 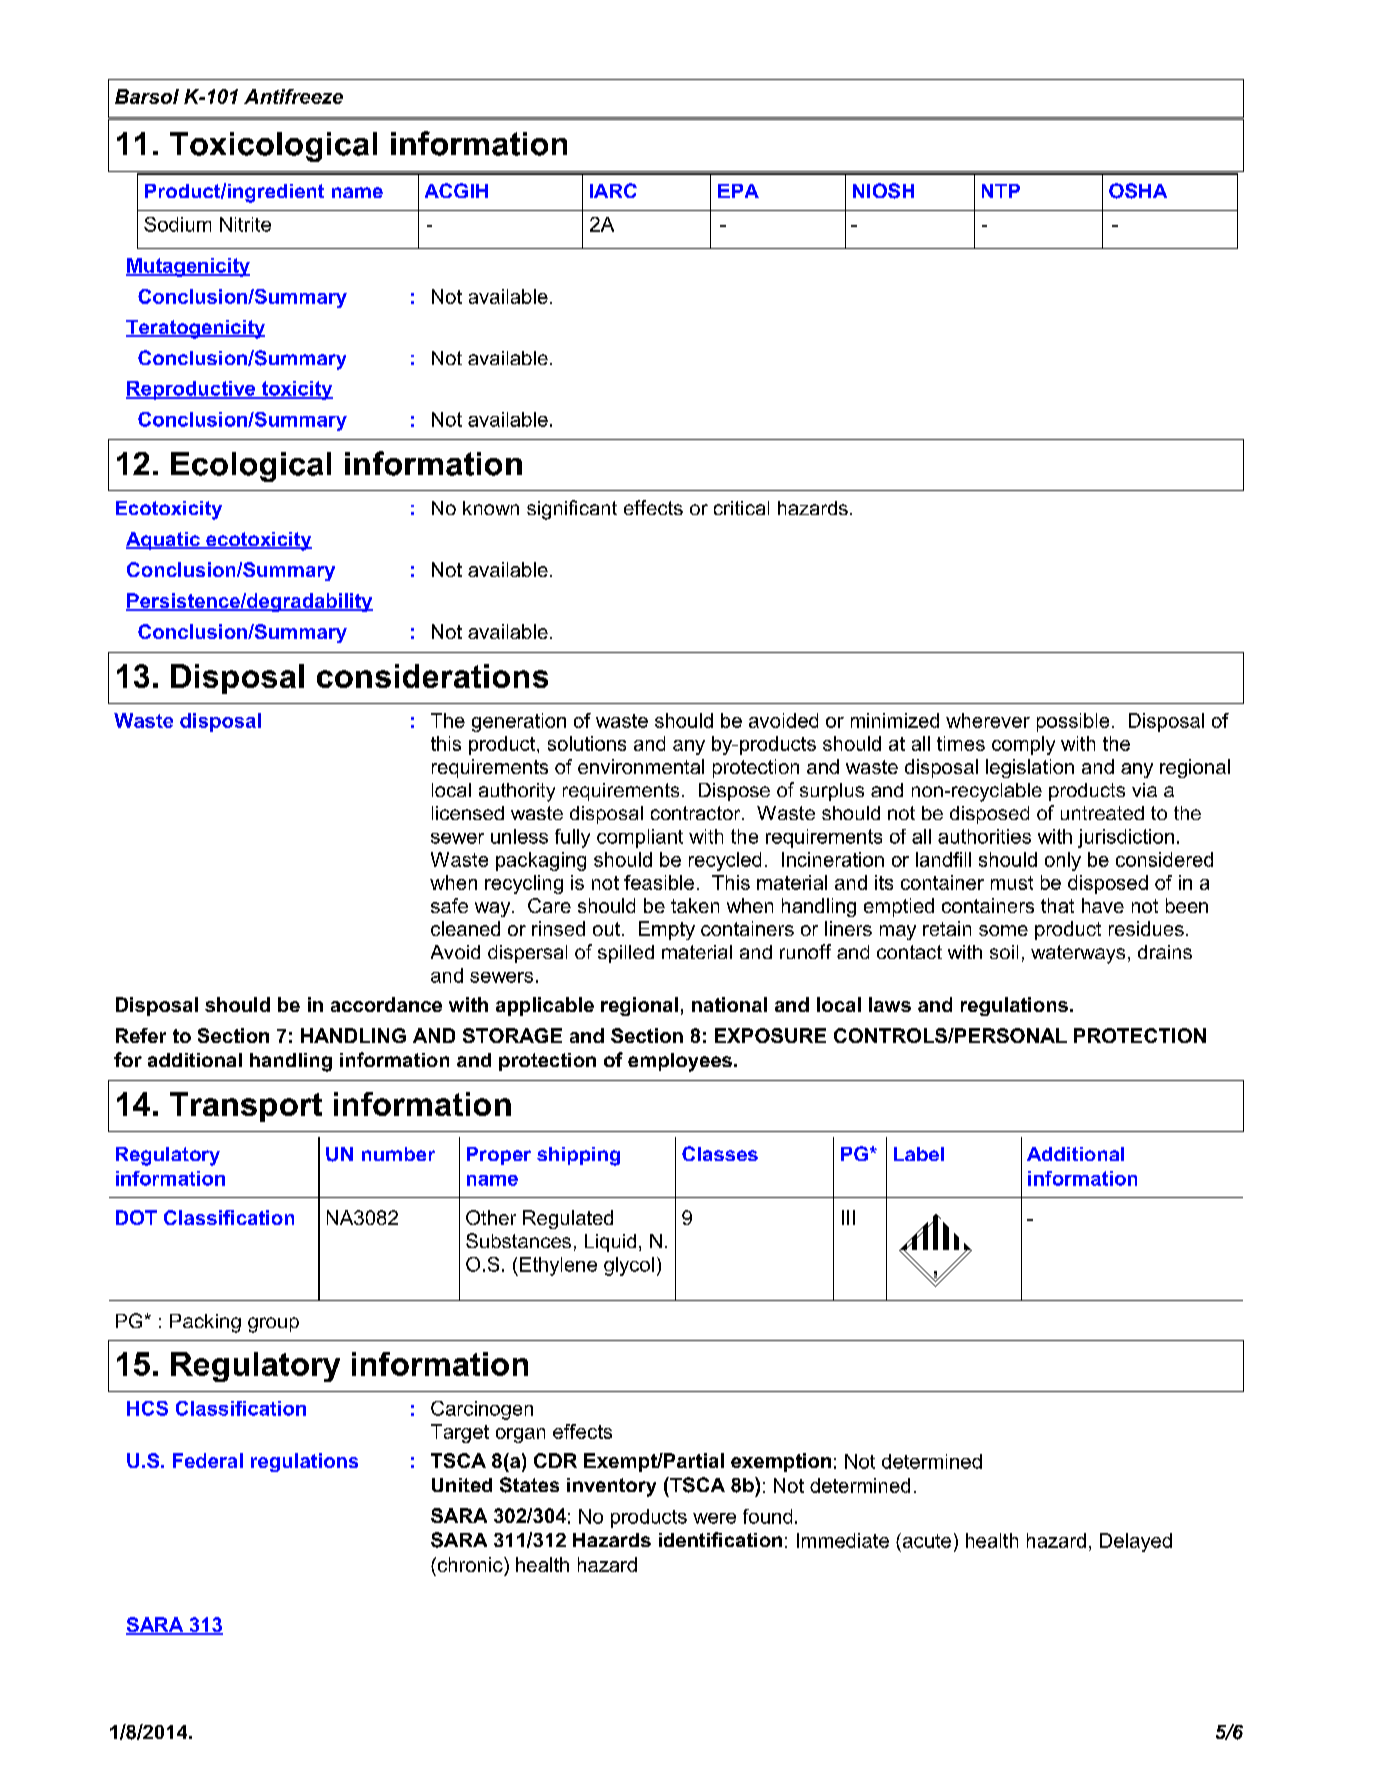 I want to click on compliant, so click(x=640, y=838).
